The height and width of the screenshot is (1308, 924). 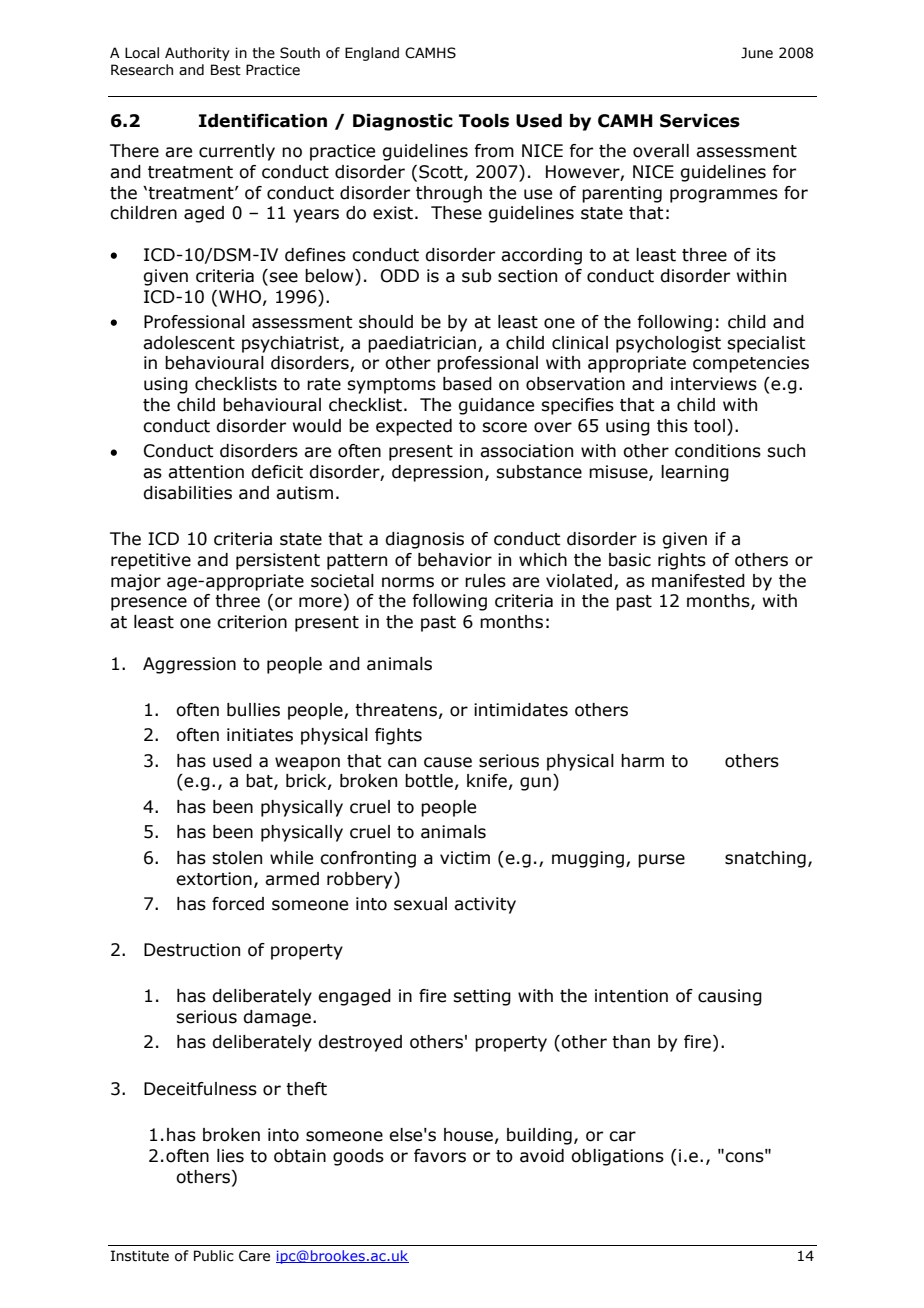 I want to click on Destruction, so click(x=192, y=950).
